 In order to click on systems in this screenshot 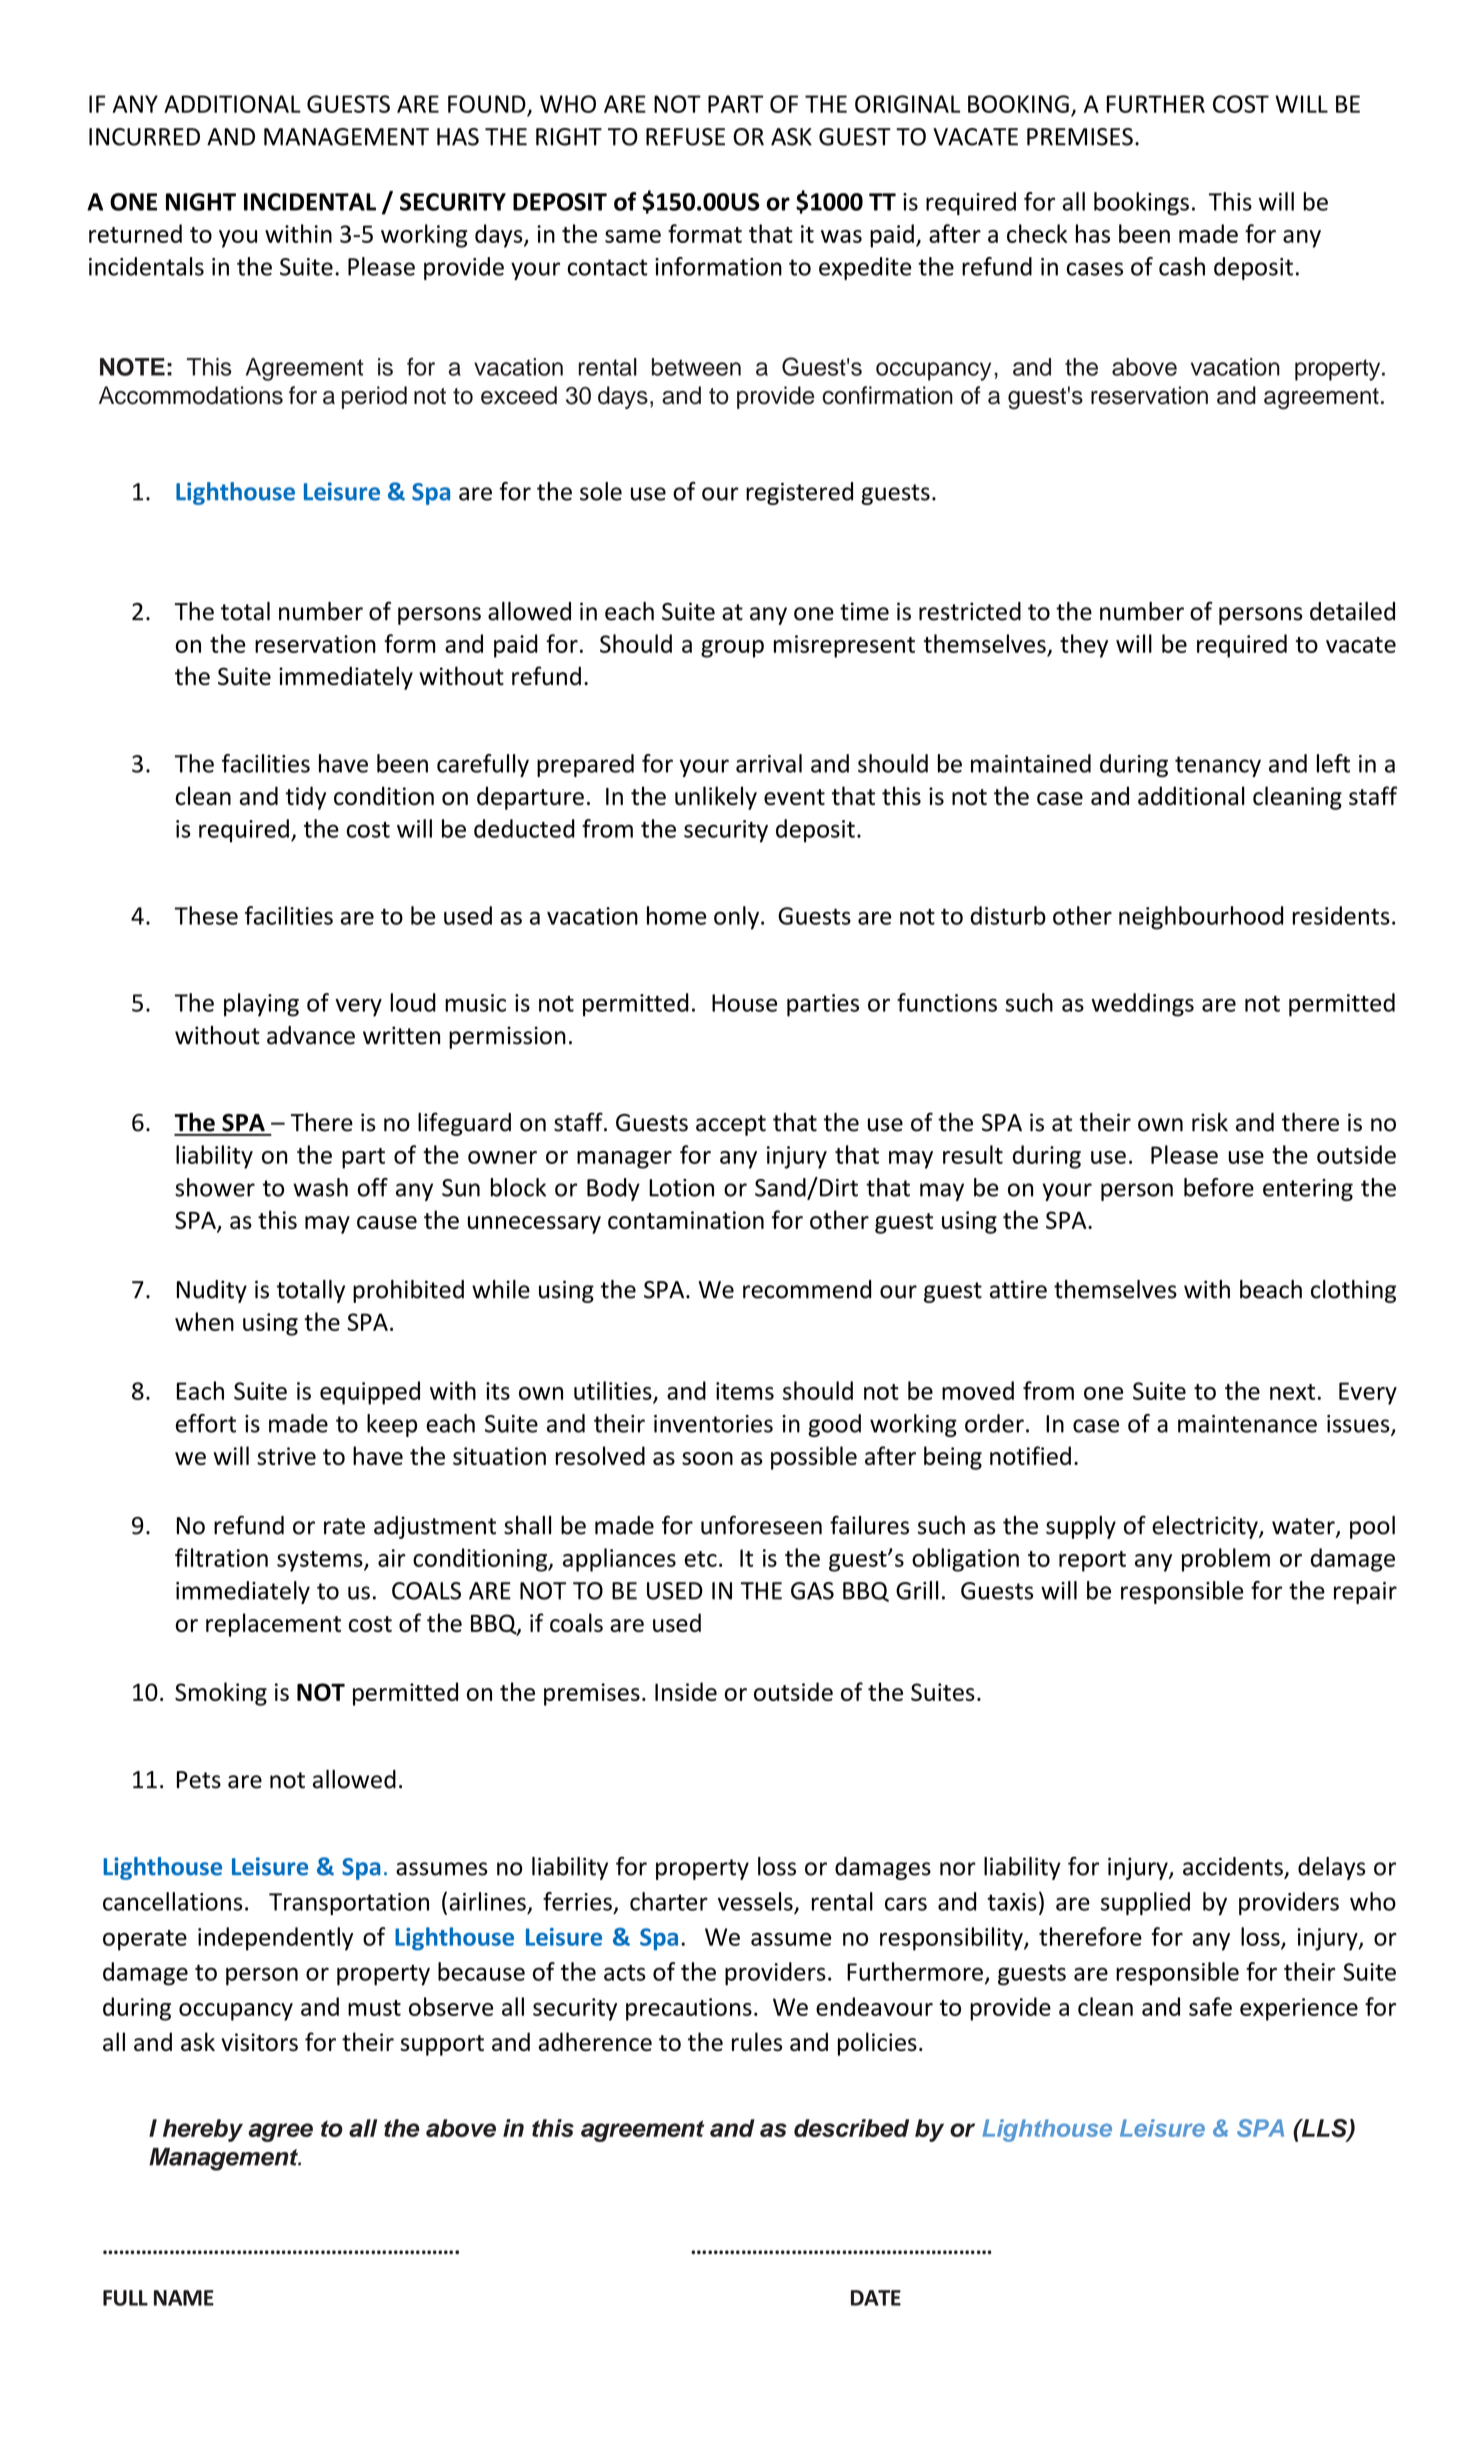, I will do `click(321, 1561)`.
